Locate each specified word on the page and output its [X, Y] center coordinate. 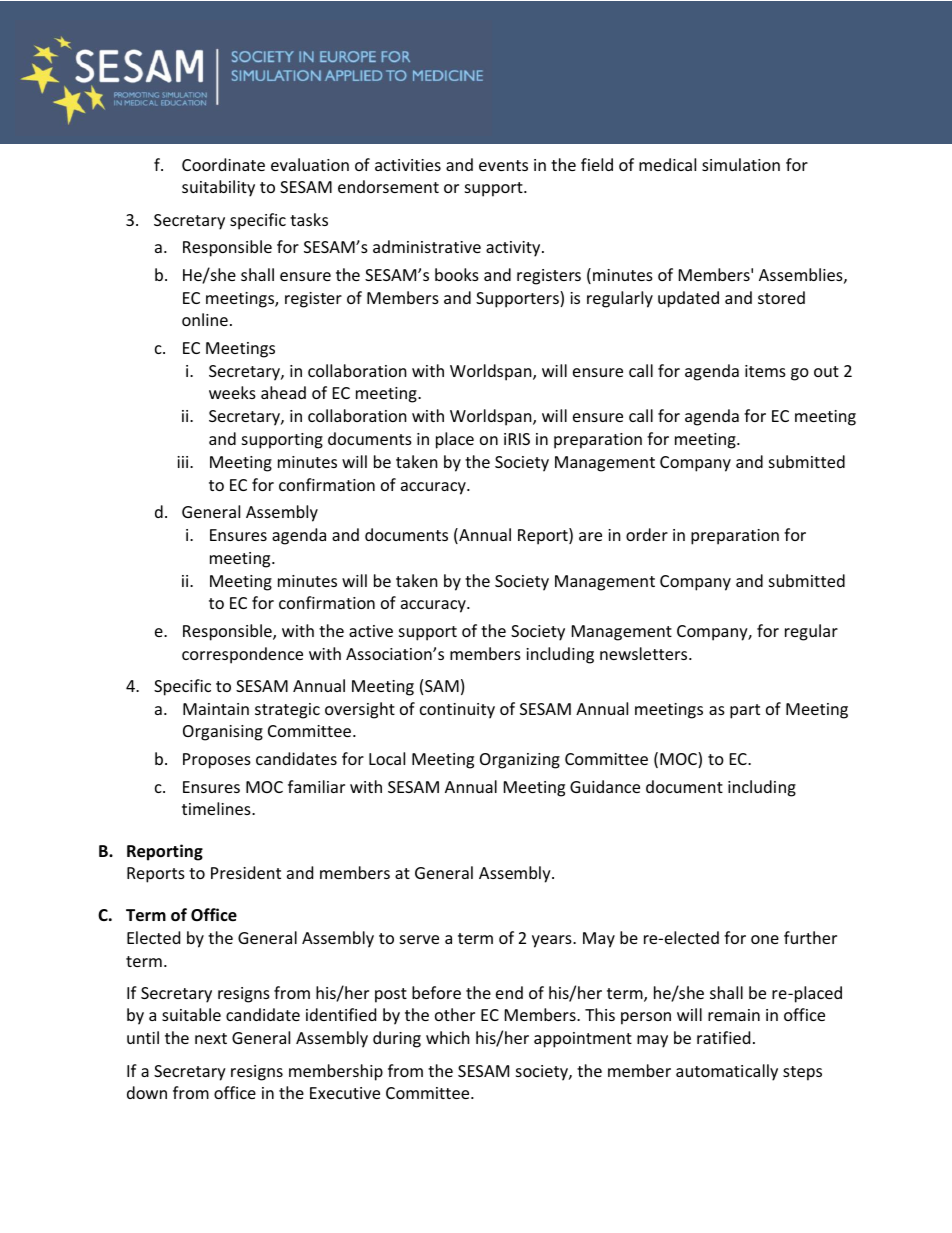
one [765, 939]
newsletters [645, 653]
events [503, 165]
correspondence [242, 655]
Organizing [520, 761]
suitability [218, 188]
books [457, 274]
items [765, 371]
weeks [232, 392]
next [211, 1038]
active [371, 631]
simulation [741, 164]
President [246, 872]
